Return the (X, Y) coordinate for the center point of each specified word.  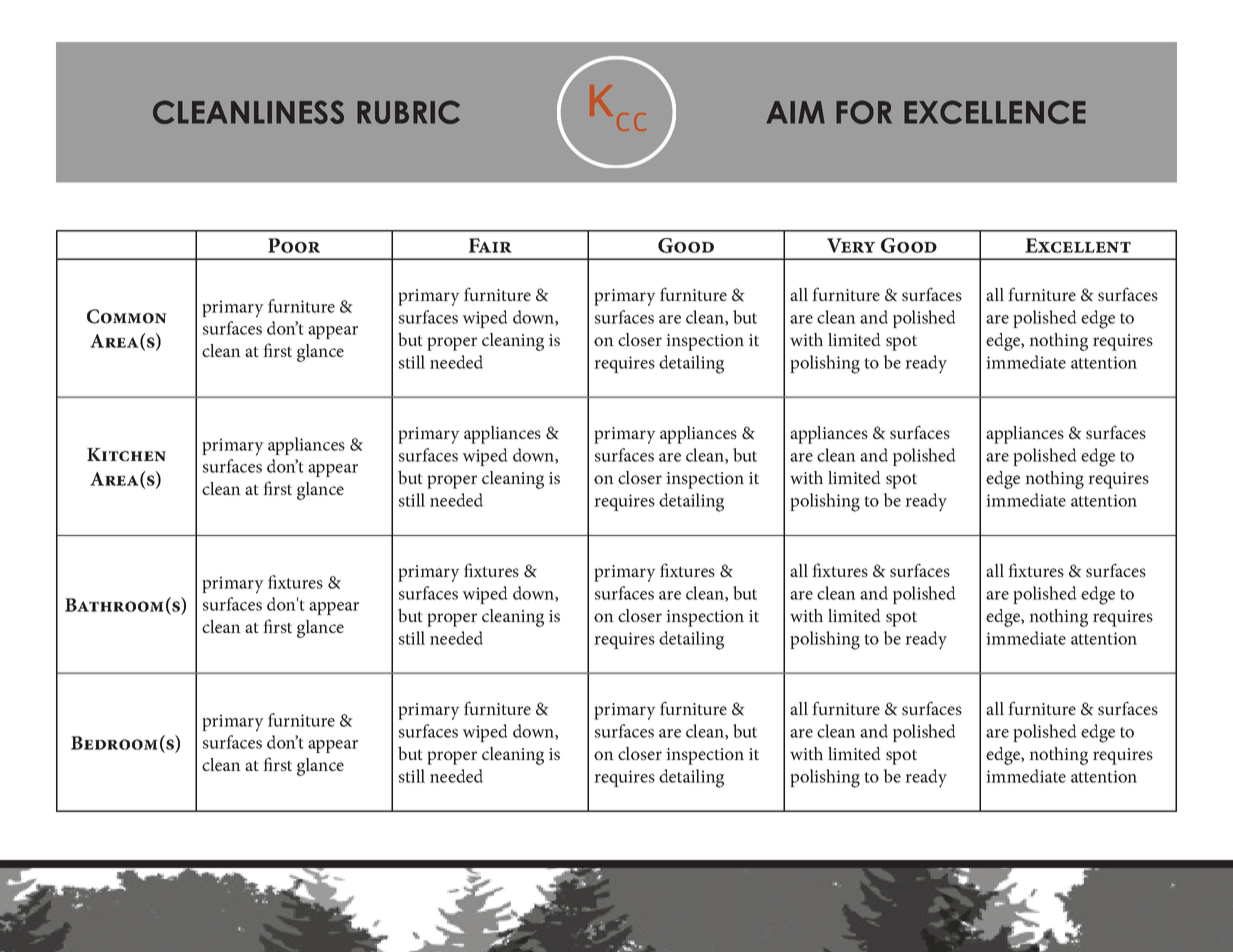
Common (127, 316)
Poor (294, 245)
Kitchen (126, 455)
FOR (864, 112)
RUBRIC (408, 112)
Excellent (1078, 245)
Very (851, 245)
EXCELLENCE (995, 112)
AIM (795, 112)
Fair (490, 245)
